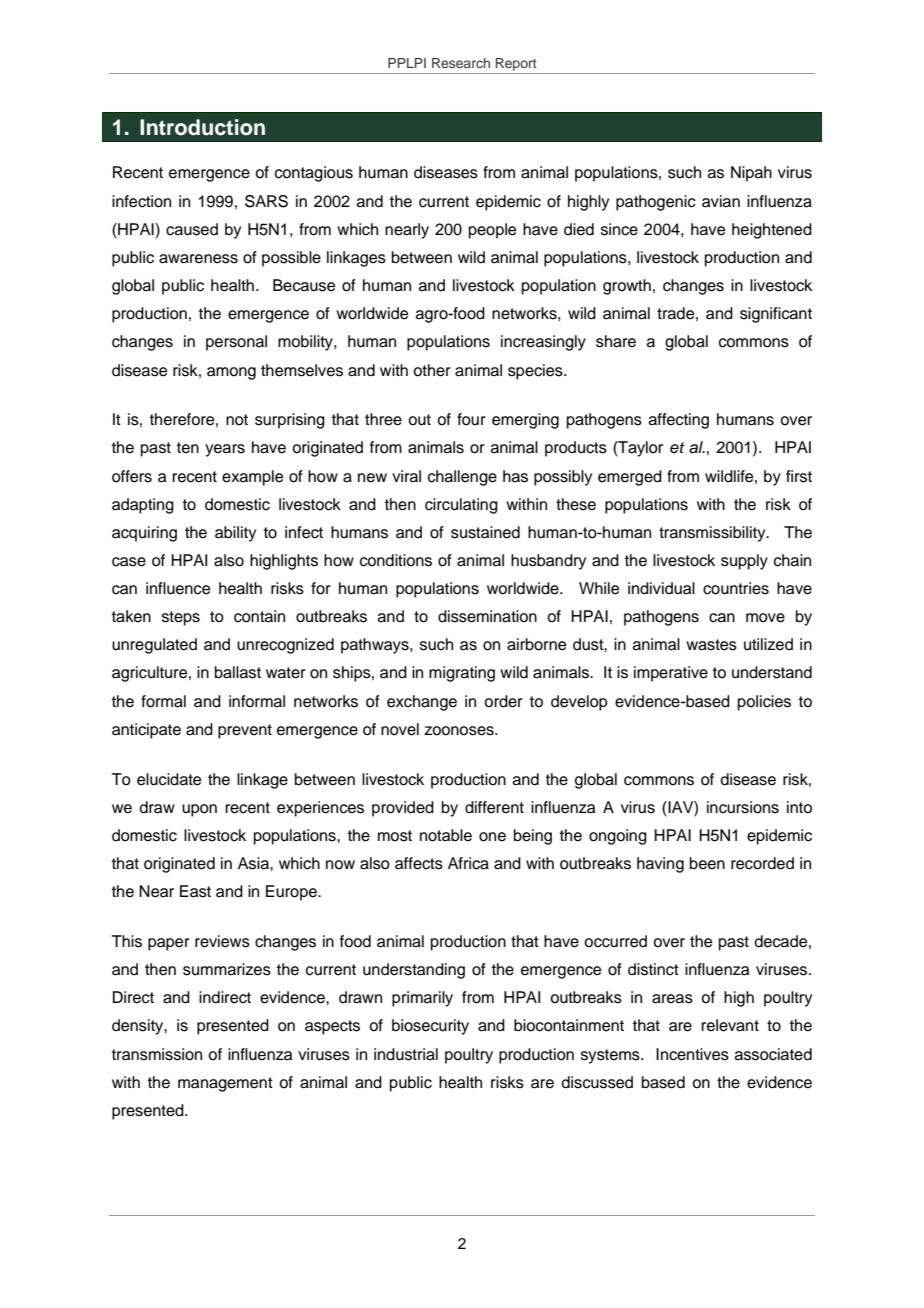 The width and height of the page is (924, 1308). Describe the element at coordinates (721, 201) in the page. I see `avian` at that location.
